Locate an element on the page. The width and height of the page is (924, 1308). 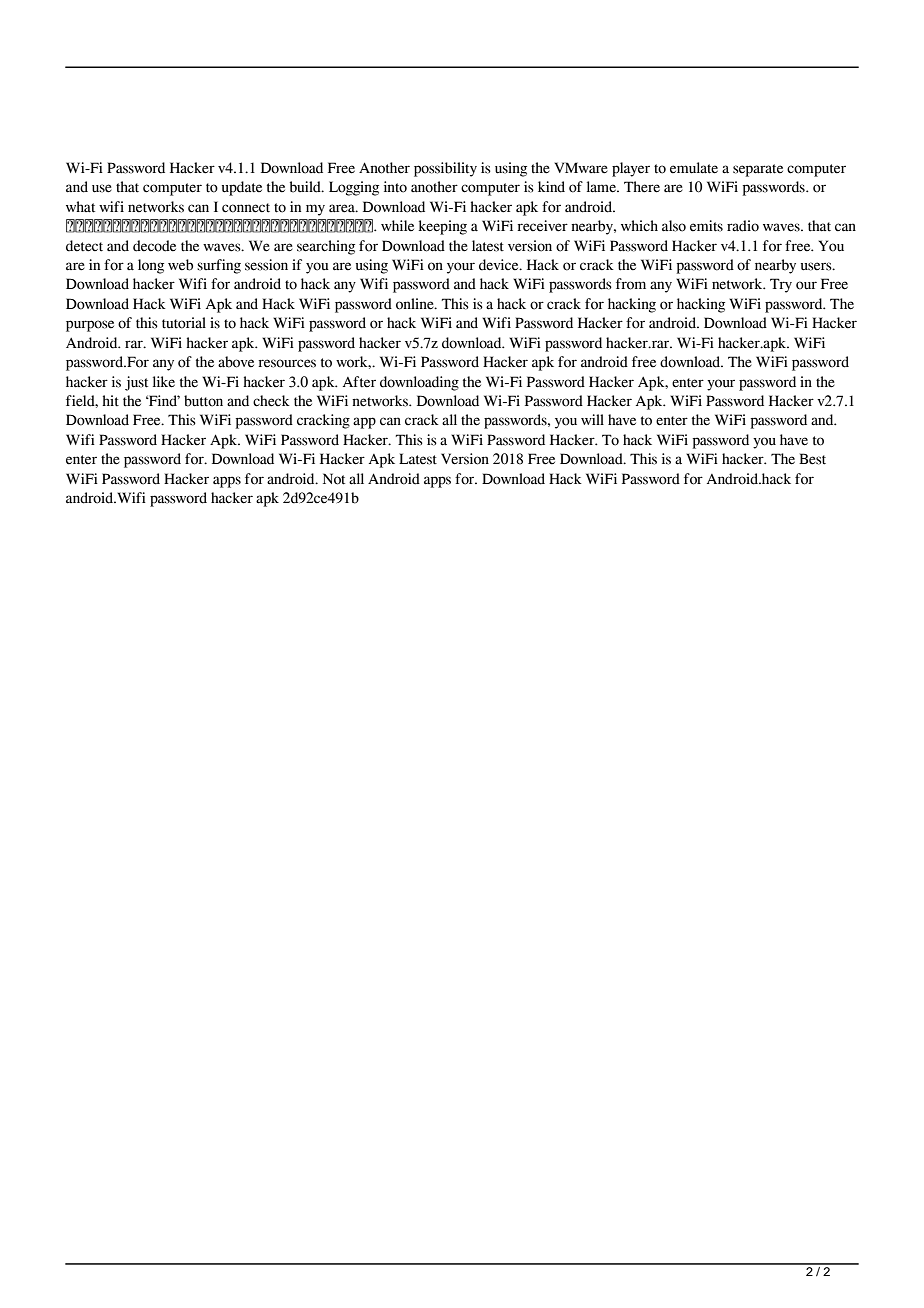
tutorial is located at coordinates (184, 323).
